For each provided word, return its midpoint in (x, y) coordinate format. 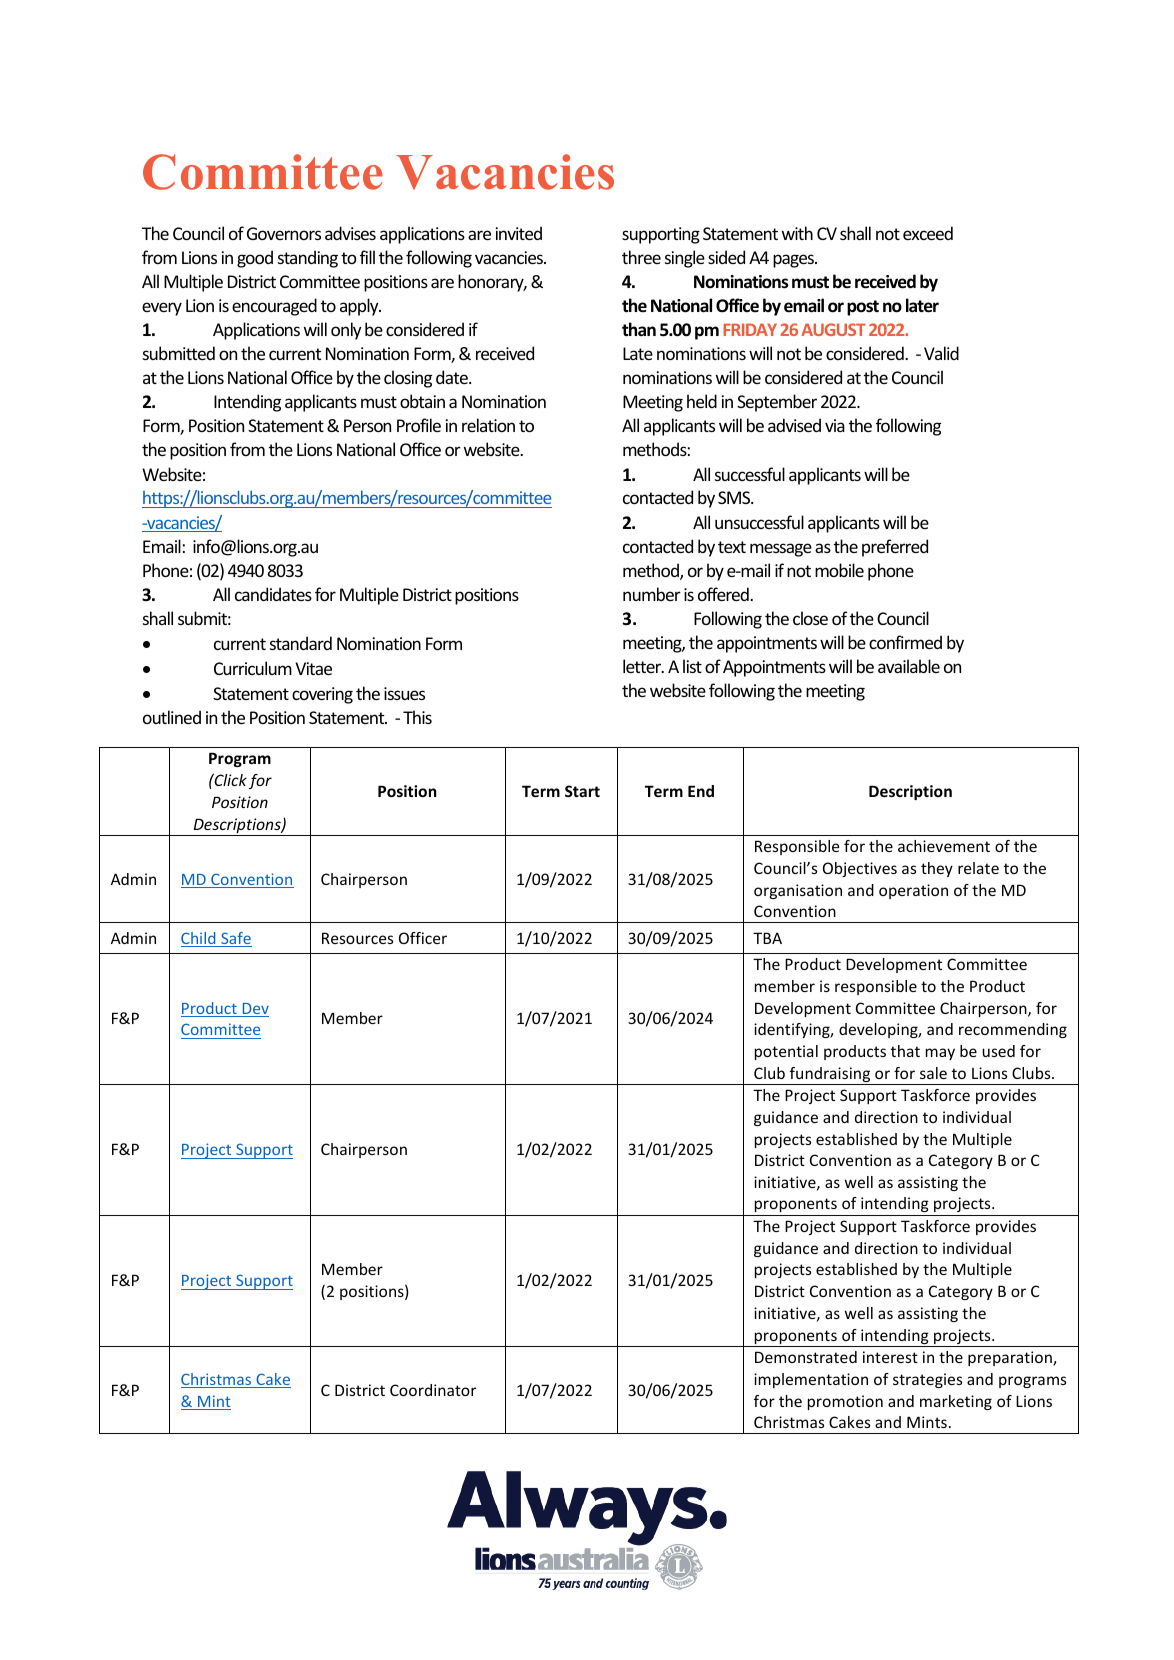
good (255, 259)
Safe (235, 939)
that (905, 1051)
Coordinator (433, 1390)
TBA (767, 938)
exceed (928, 233)
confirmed (905, 642)
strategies (927, 1380)
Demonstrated (806, 1357)
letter (643, 666)
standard (301, 643)
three (641, 257)
